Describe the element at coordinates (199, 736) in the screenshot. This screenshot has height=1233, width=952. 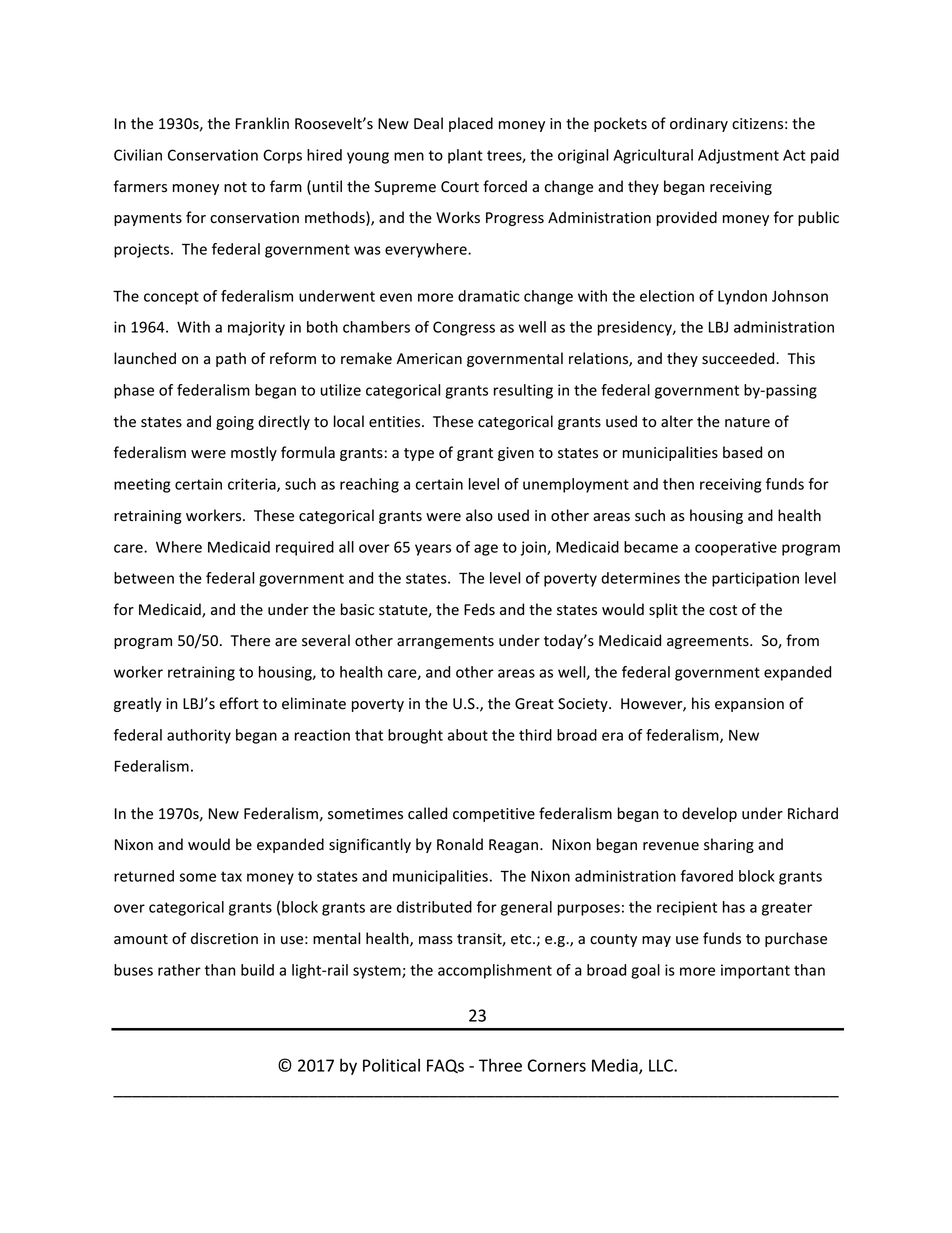
I see `authority` at that location.
